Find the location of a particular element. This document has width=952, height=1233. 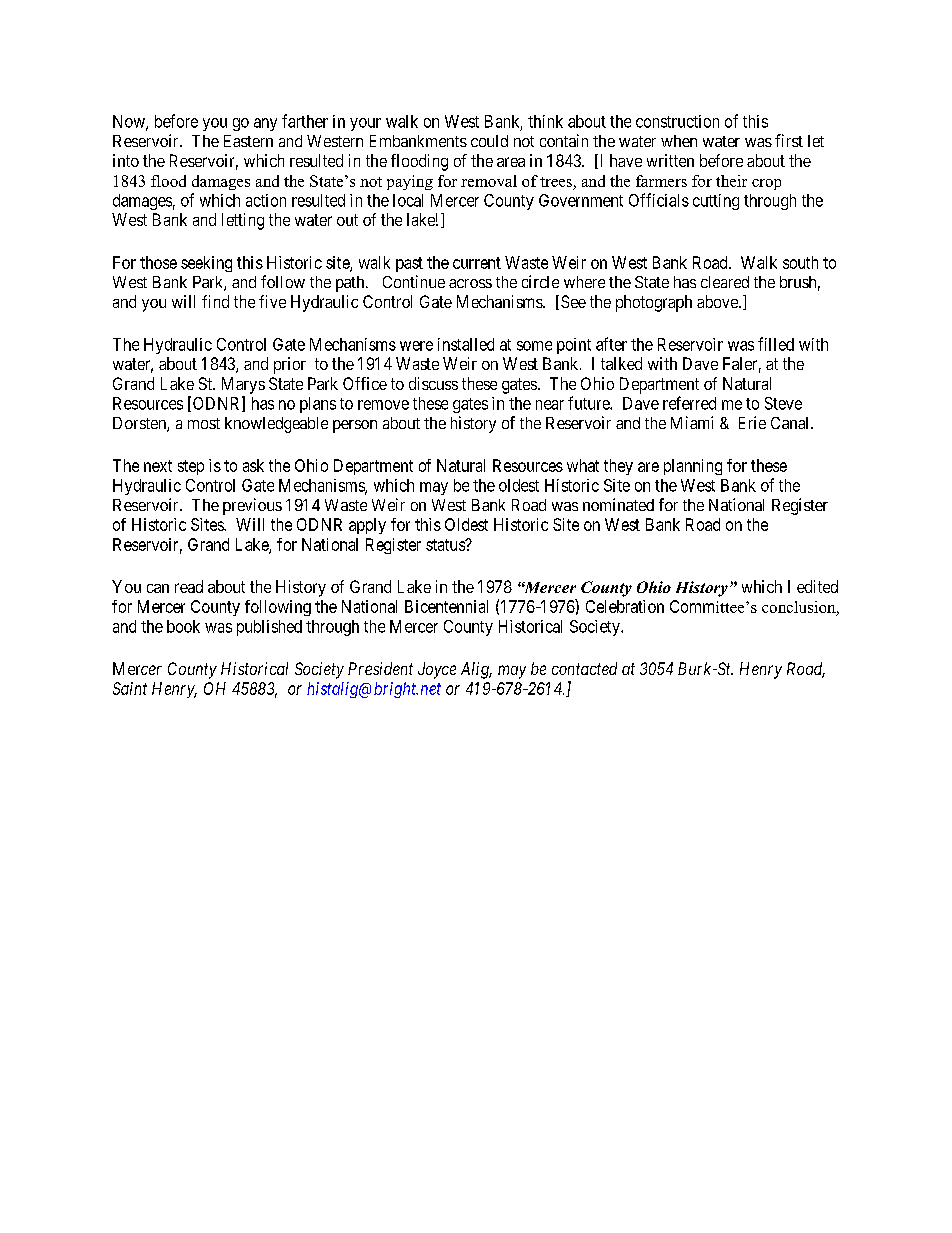

referred is located at coordinates (689, 403).
